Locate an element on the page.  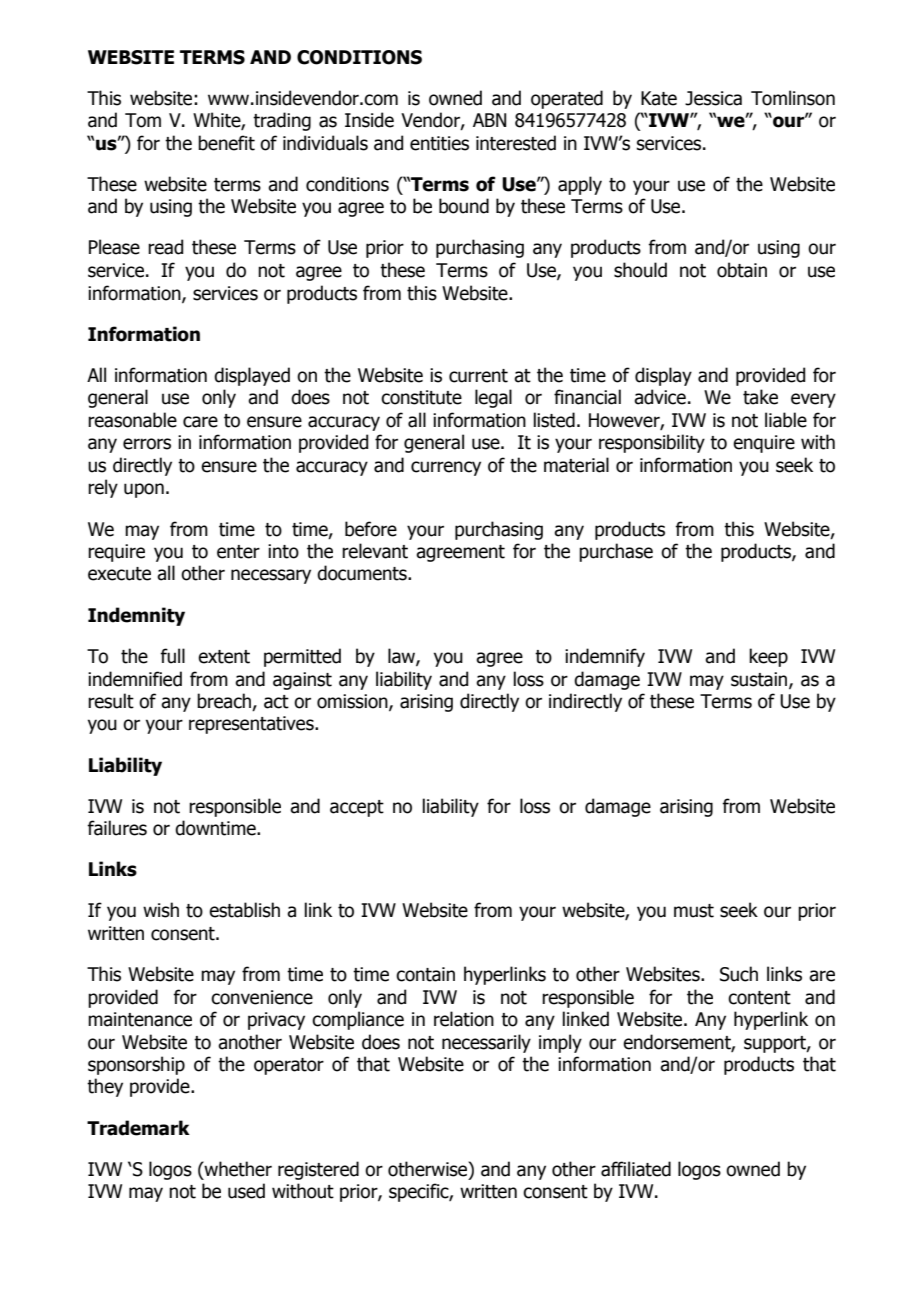
benefit is located at coordinates (226, 143).
